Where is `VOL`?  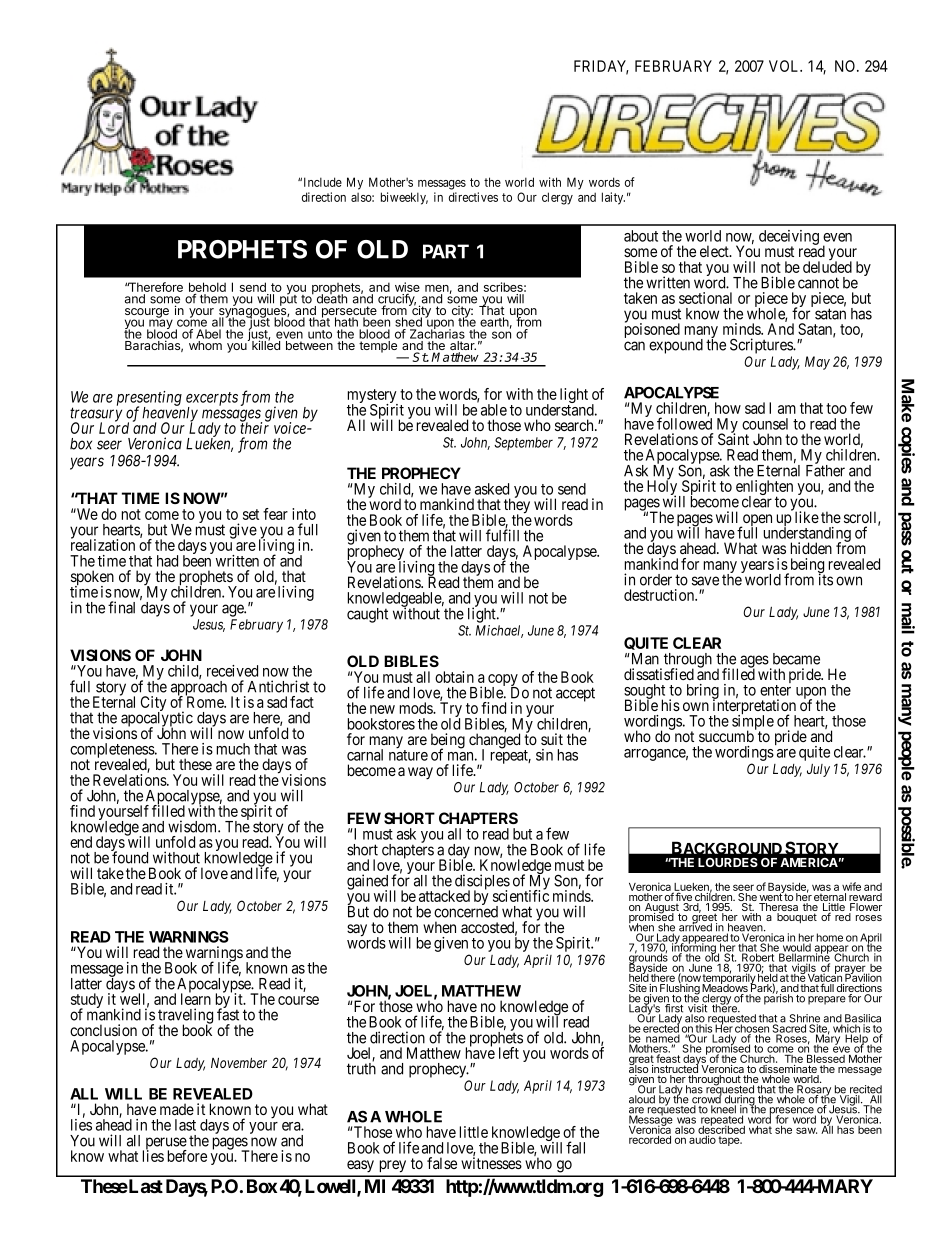 VOL is located at coordinates (785, 66).
